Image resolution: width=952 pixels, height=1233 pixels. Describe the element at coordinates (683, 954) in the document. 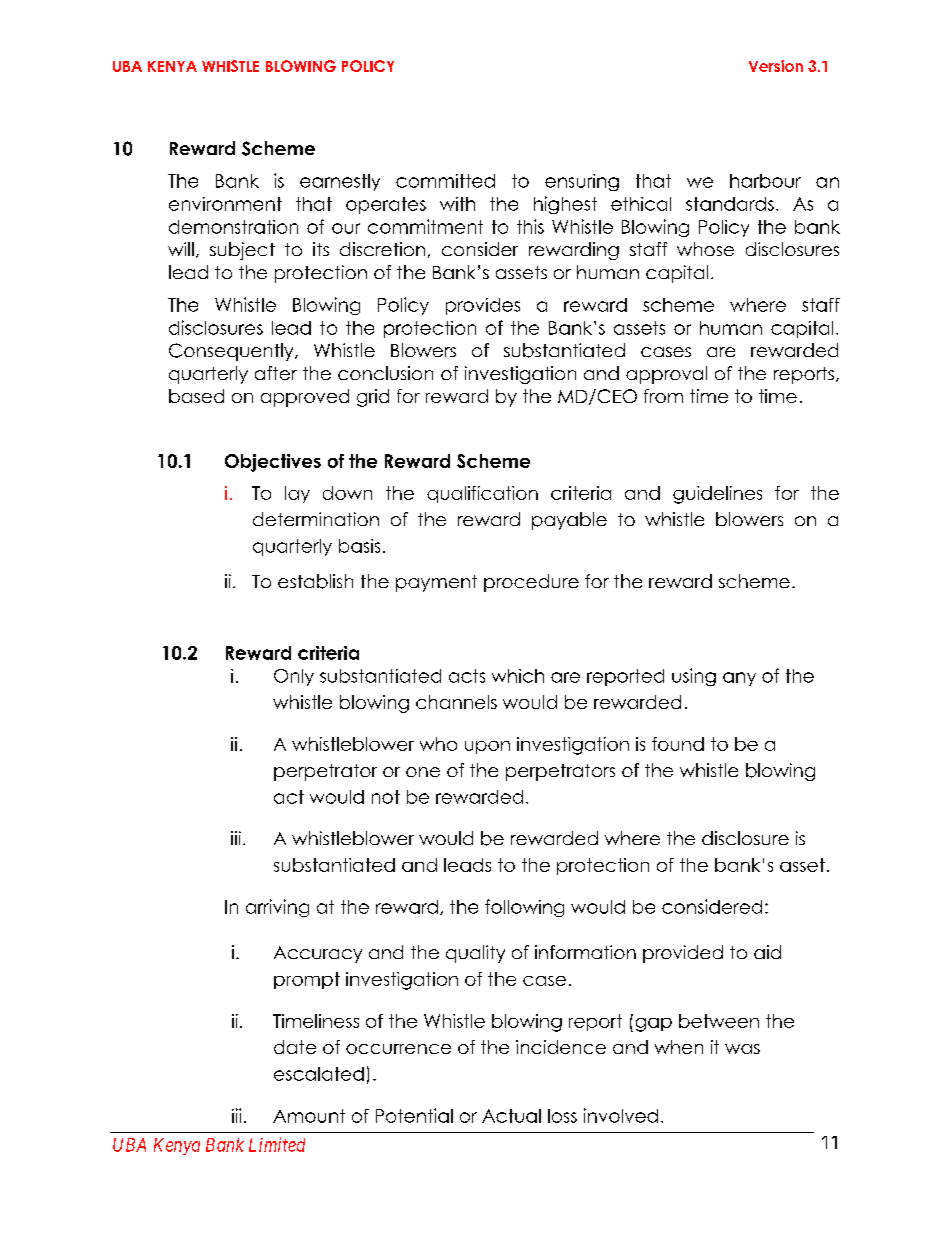

I see `provided` at that location.
